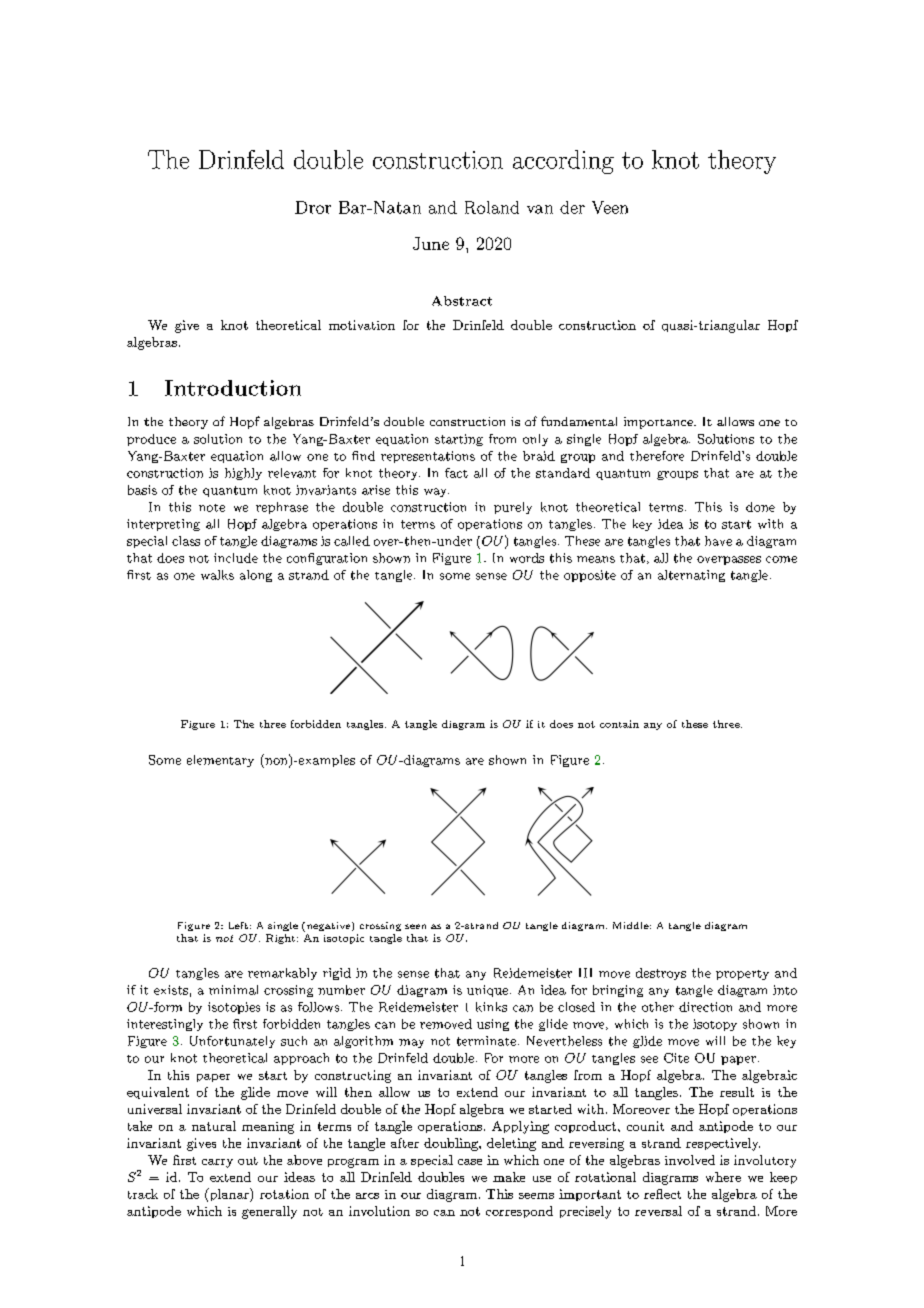 Image resolution: width=924 pixels, height=1308 pixels. Describe the element at coordinates (742, 975) in the document. I see `property` at that location.
